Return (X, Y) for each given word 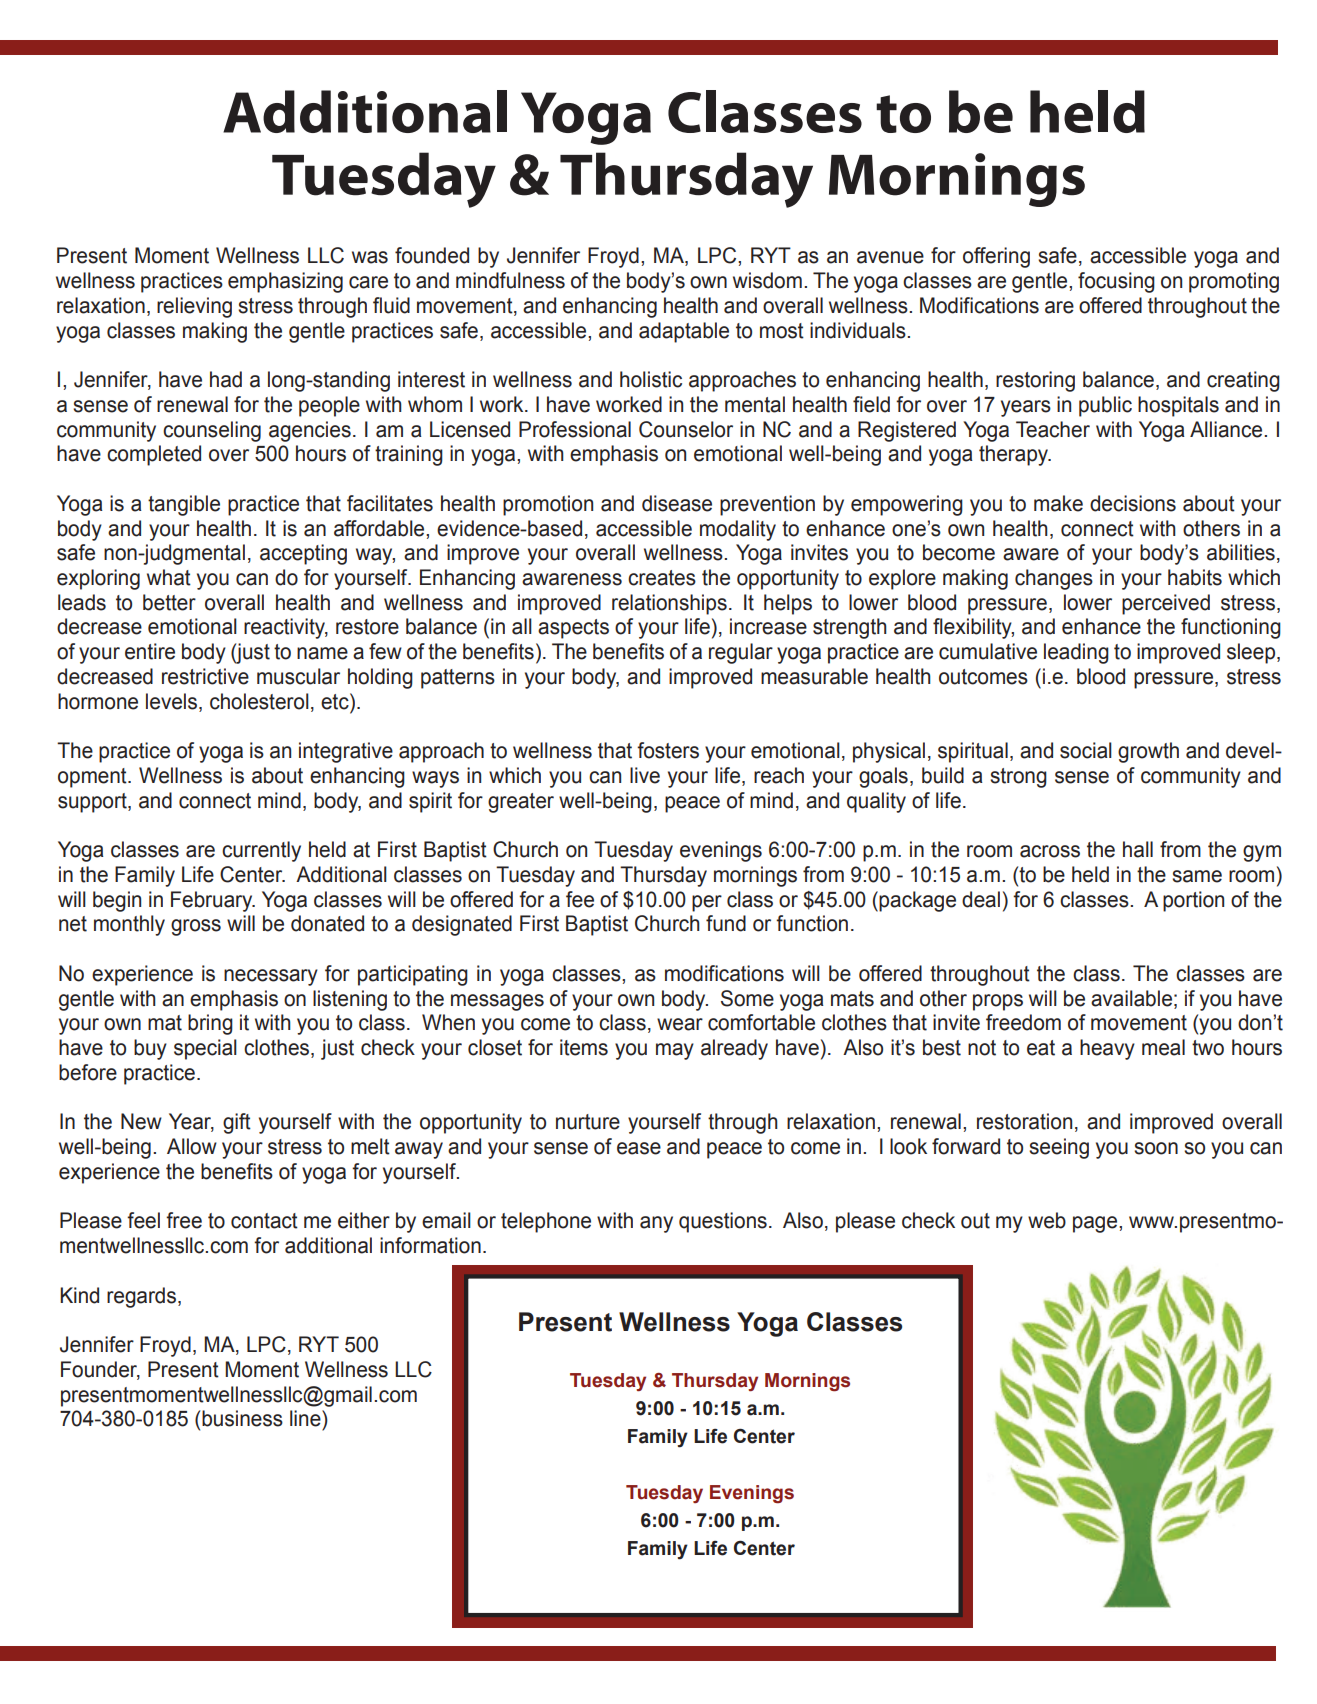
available (1131, 998)
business (242, 1418)
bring (210, 1024)
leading (1076, 653)
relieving (194, 307)
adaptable (684, 332)
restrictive (205, 676)
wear (680, 1024)
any (656, 1224)
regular (741, 653)
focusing (1116, 282)
